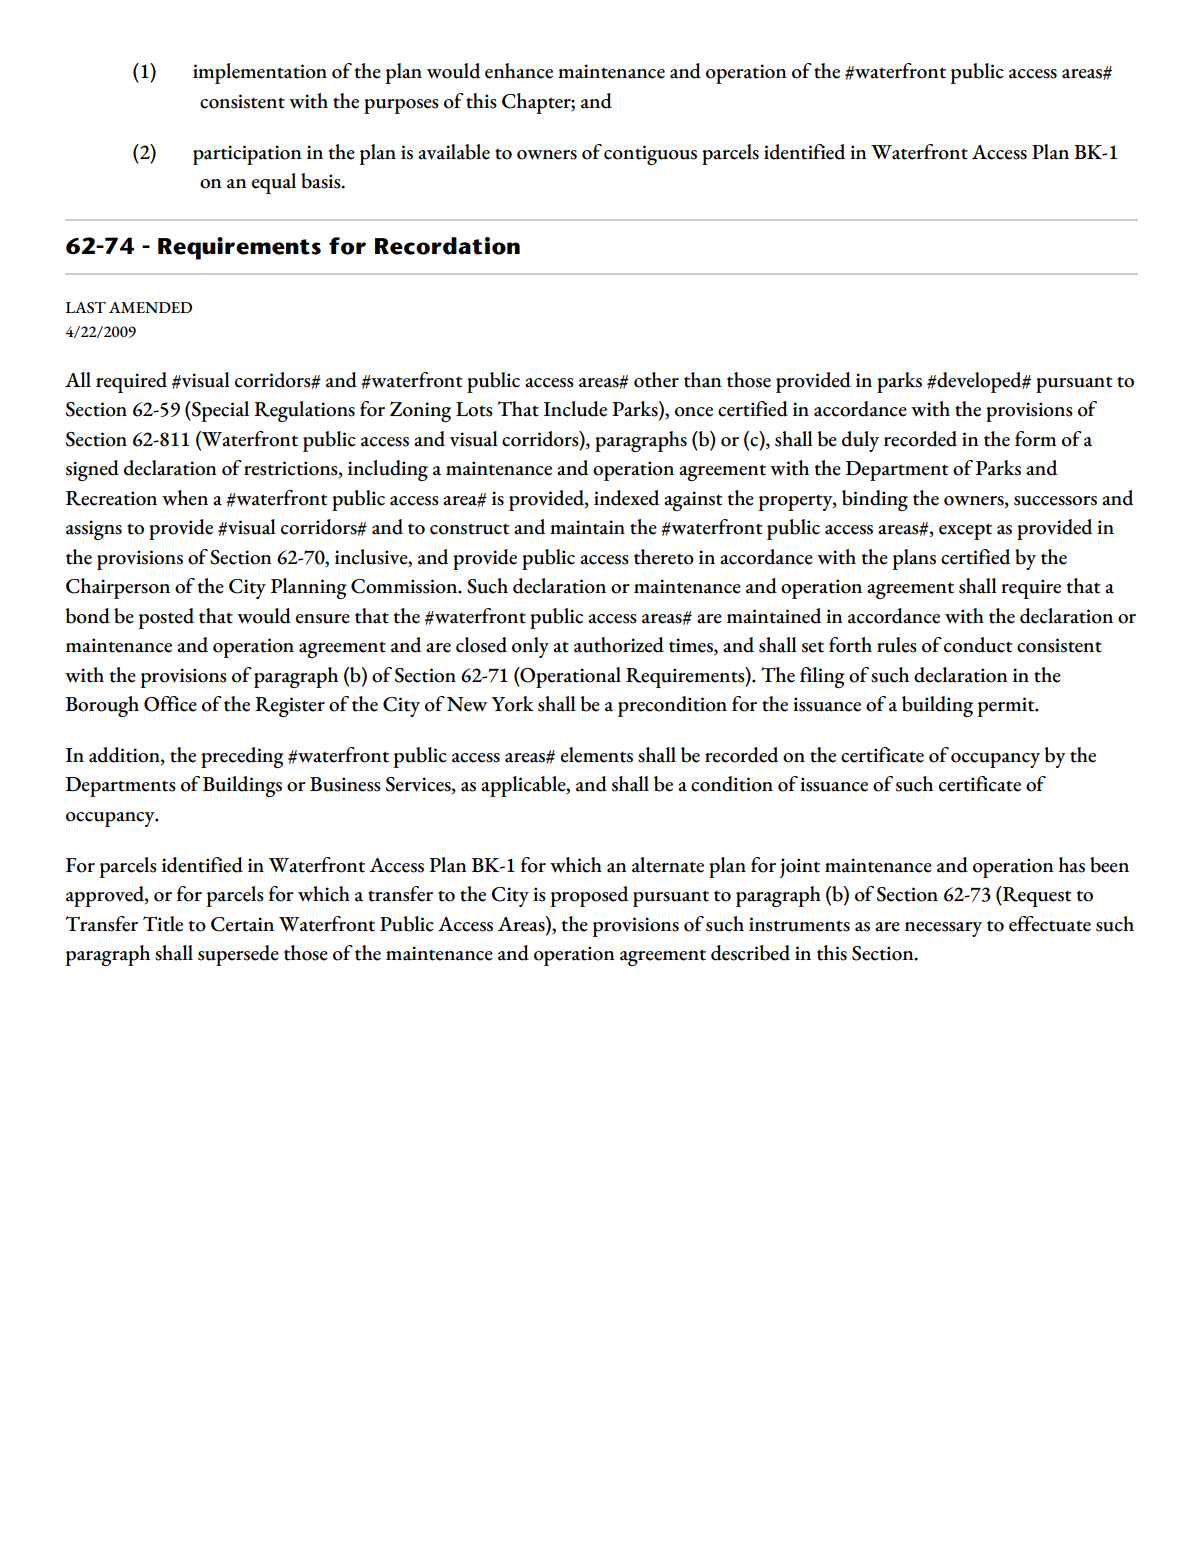 The width and height of the document is (1204, 1558). I want to click on proposed, so click(589, 896).
